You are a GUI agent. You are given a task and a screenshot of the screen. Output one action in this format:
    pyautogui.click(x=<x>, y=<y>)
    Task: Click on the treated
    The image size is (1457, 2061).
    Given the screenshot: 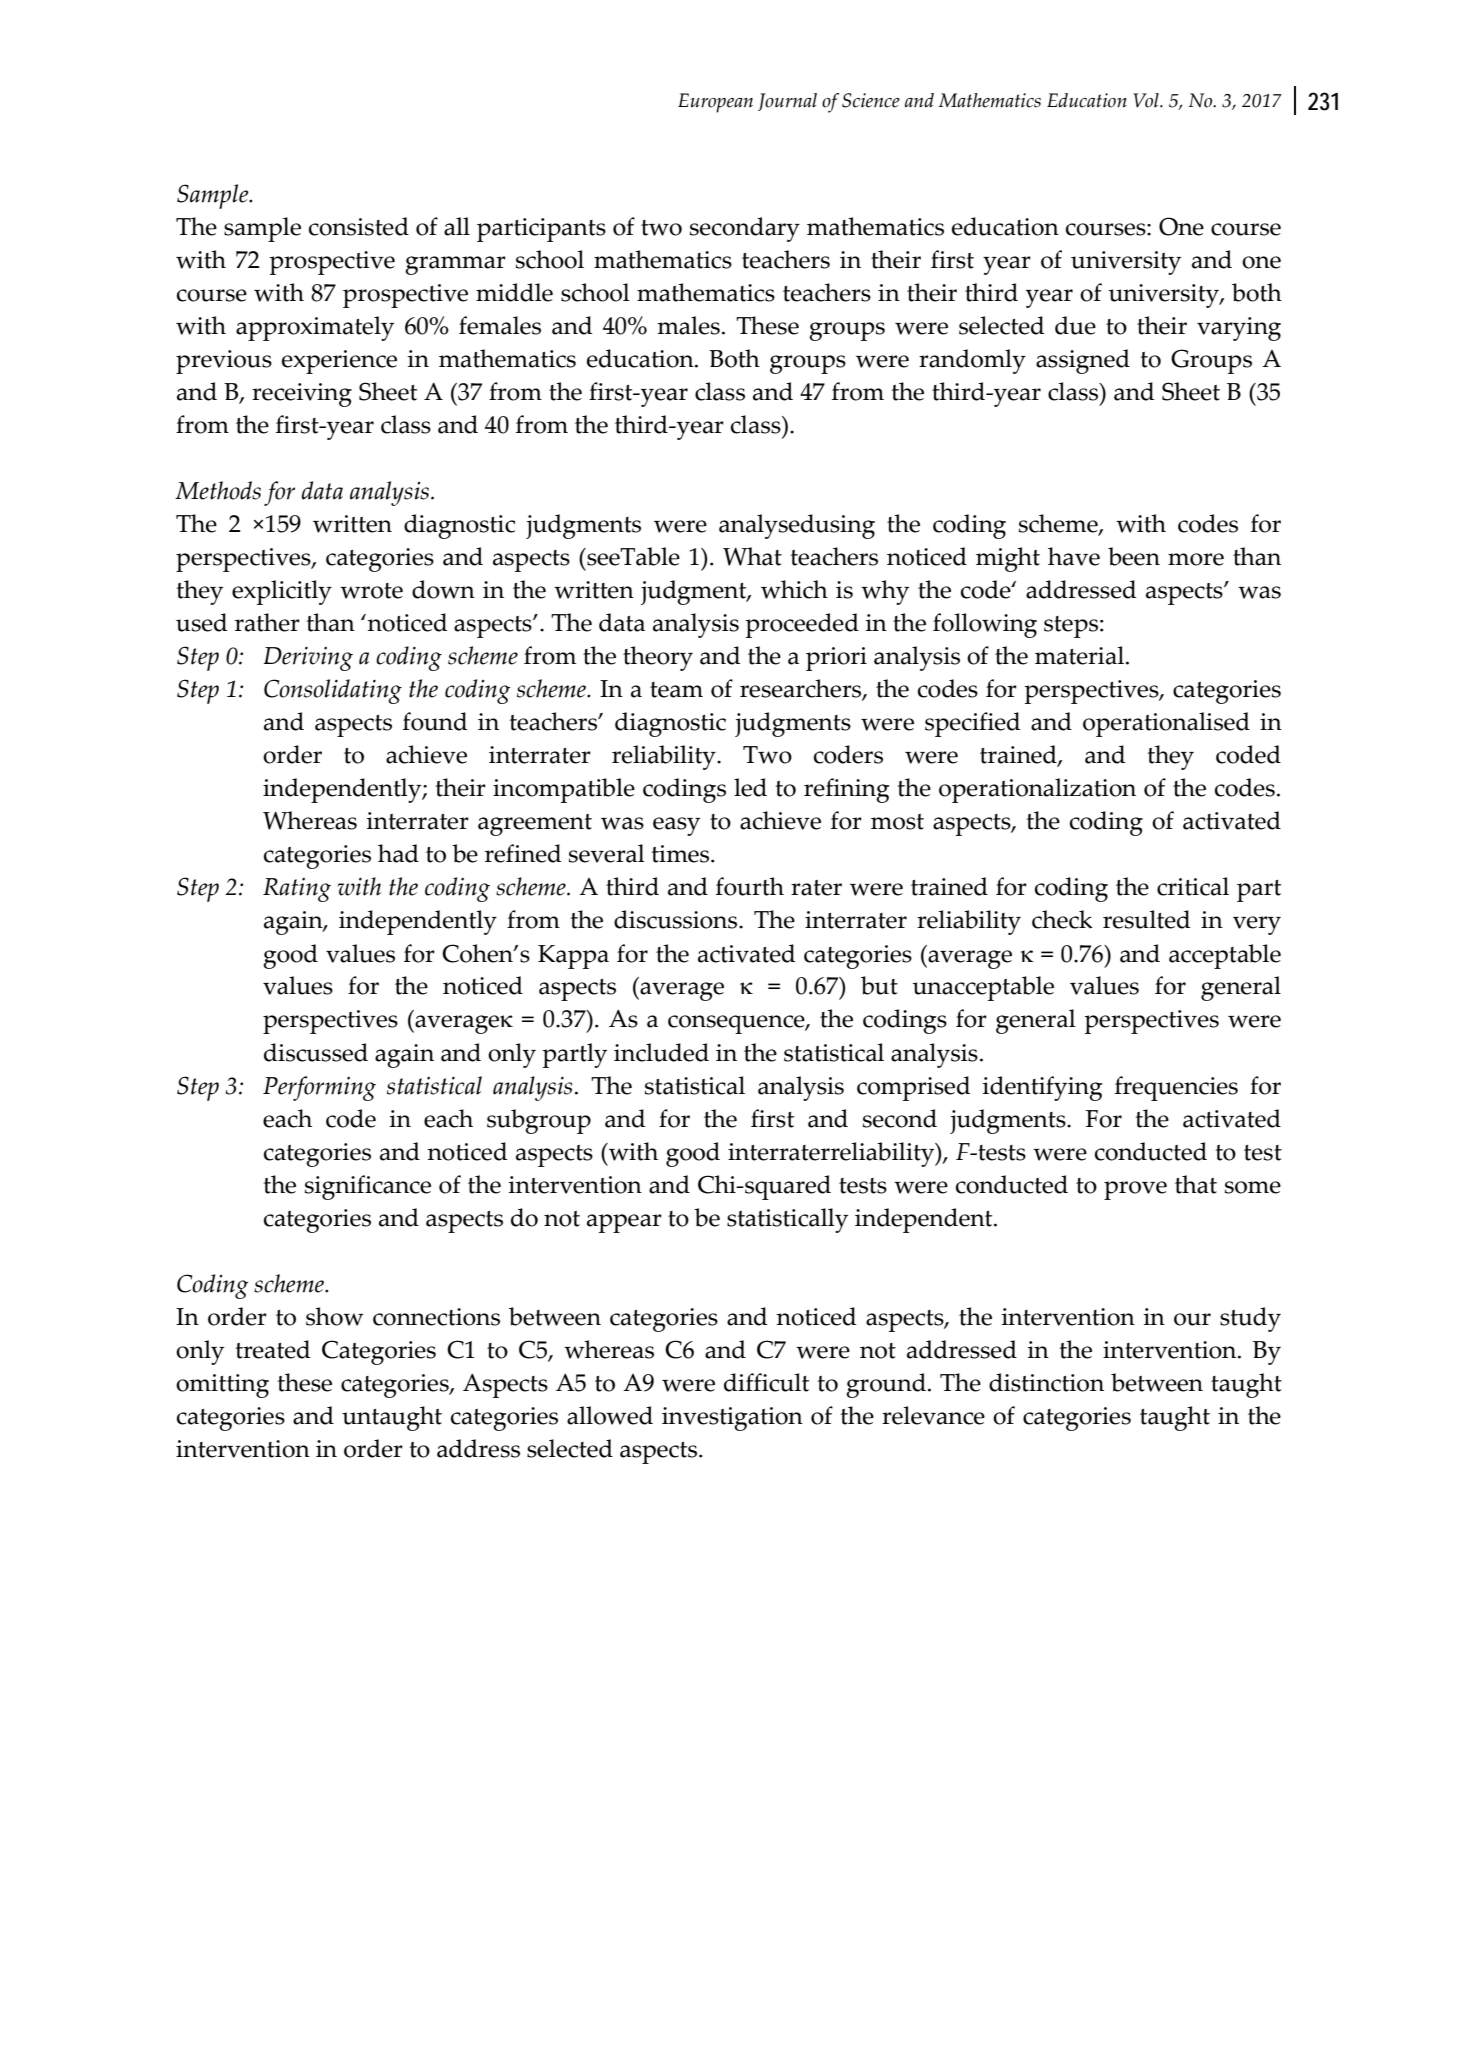 What is the action you would take?
    pyautogui.click(x=273, y=1349)
